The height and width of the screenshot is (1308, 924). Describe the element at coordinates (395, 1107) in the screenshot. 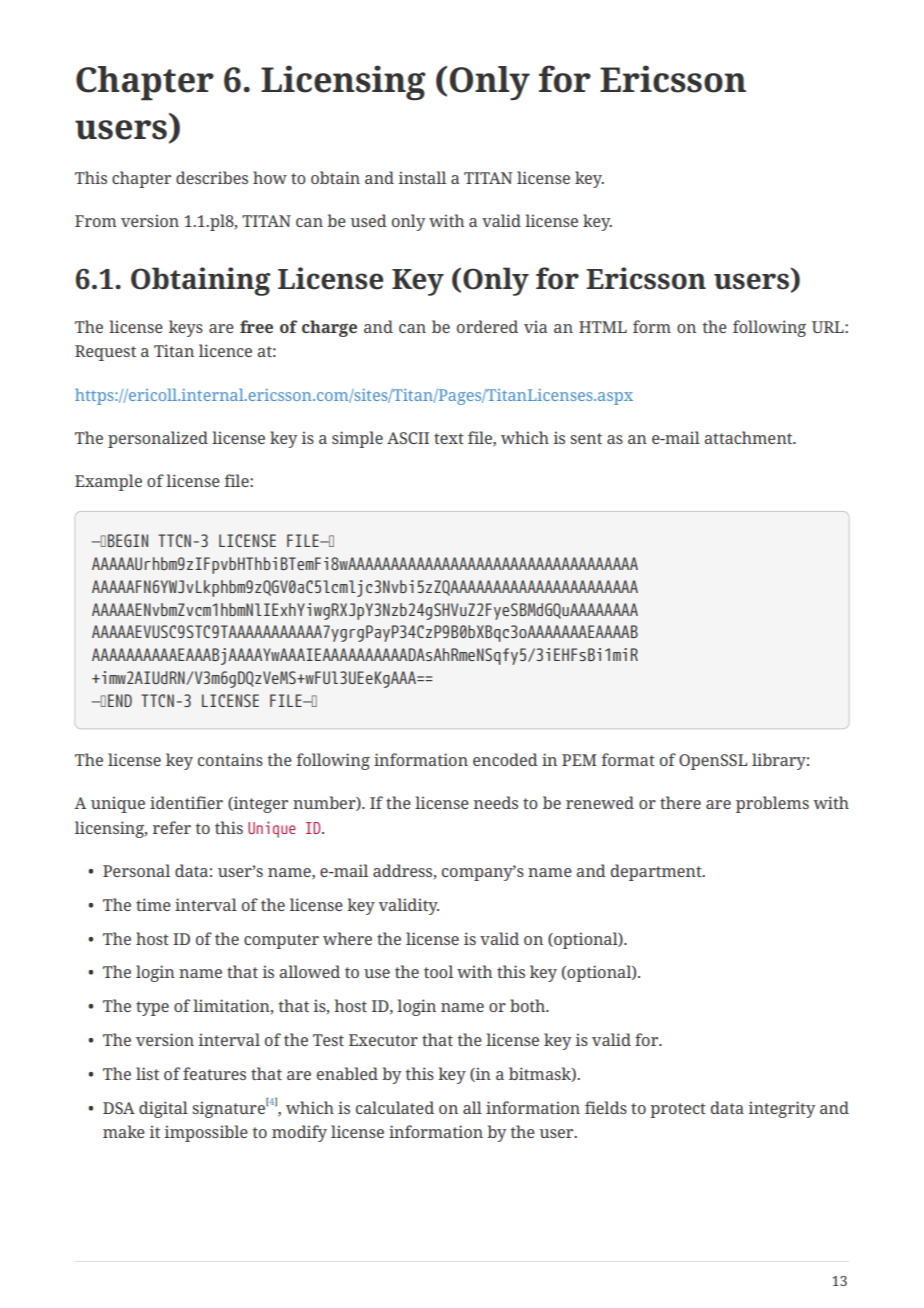

I see `calculated` at that location.
